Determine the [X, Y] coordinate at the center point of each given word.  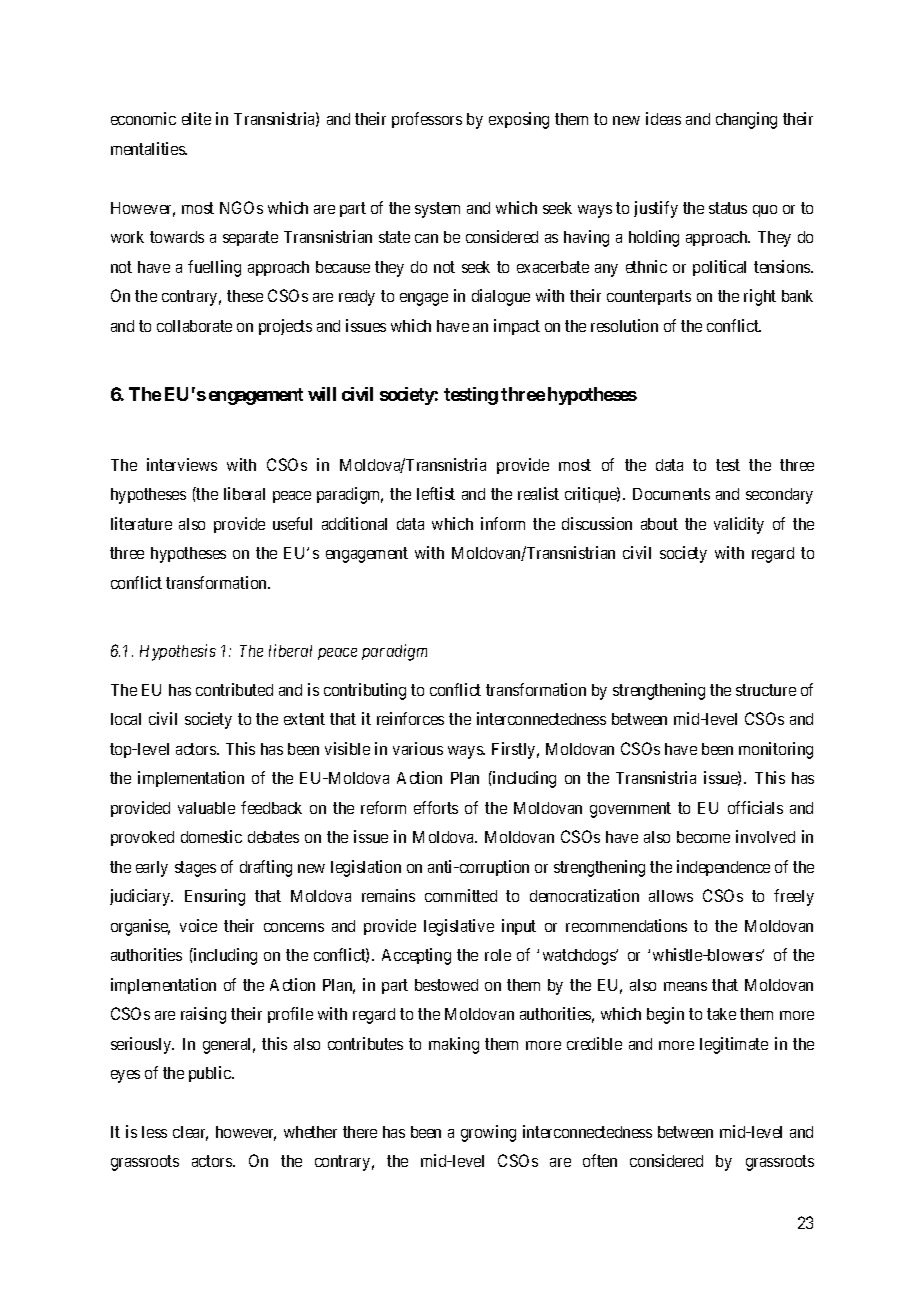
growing [488, 1133]
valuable [206, 808]
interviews [182, 464]
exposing [519, 120]
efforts [436, 807]
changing [746, 120]
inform [503, 523]
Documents [671, 494]
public [211, 1074]
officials [755, 807]
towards [177, 237]
